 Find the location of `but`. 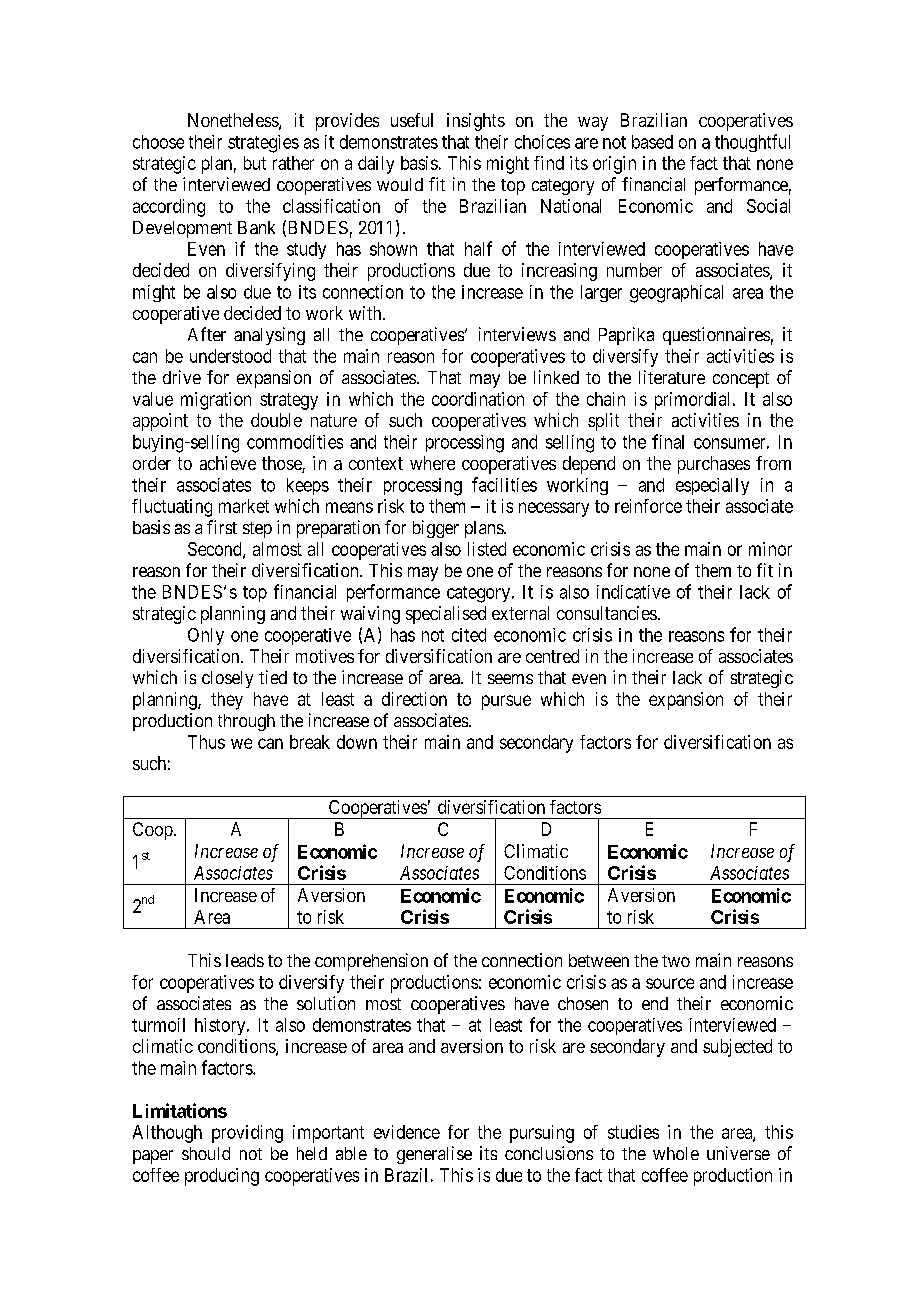

but is located at coordinates (255, 163).
